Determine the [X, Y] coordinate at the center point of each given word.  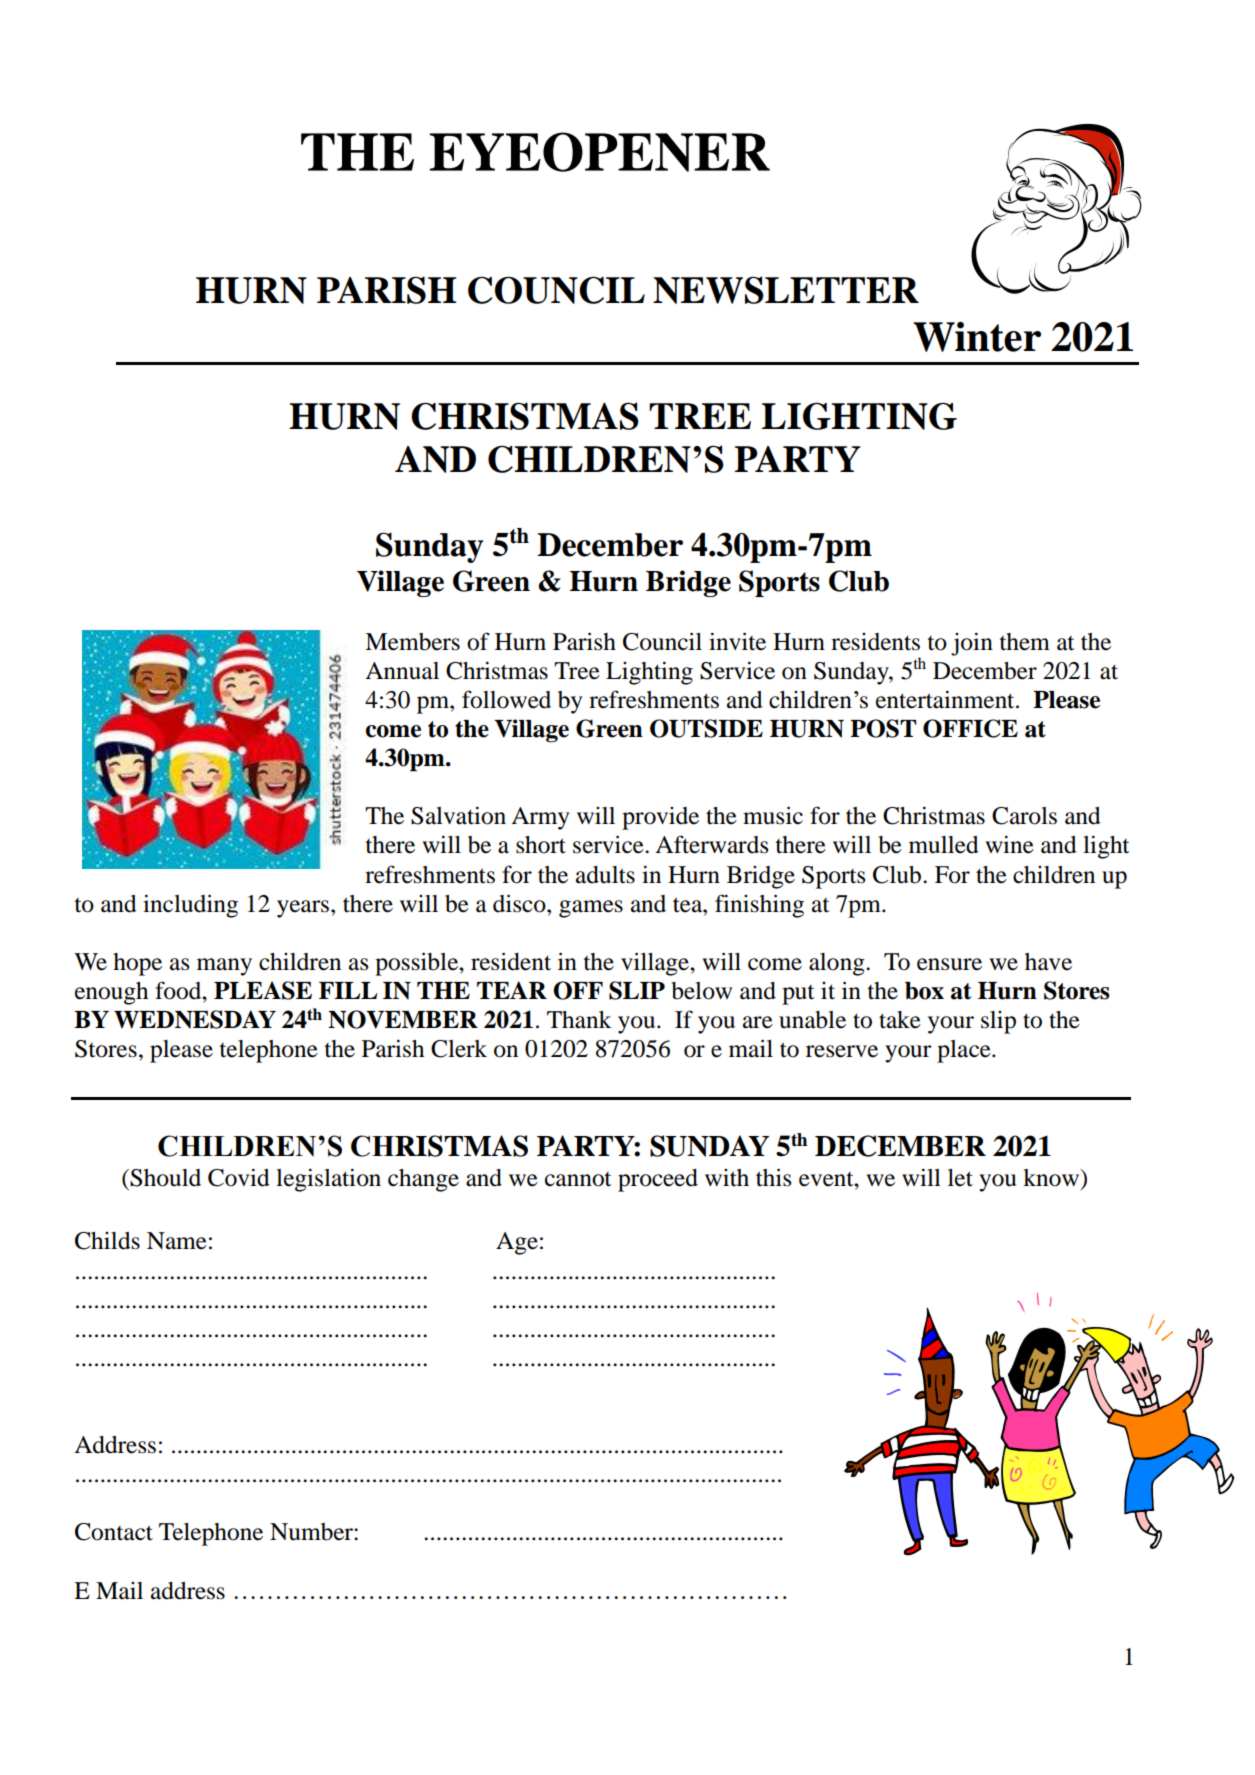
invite [737, 641]
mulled [944, 845]
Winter [977, 337]
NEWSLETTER [786, 290]
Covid [239, 1177]
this [773, 1177]
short [541, 845]
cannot [578, 1179]
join [972, 644]
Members [412, 642]
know [1052, 1178]
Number [312, 1532]
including [190, 906]
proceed [658, 1180]
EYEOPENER [600, 152]
